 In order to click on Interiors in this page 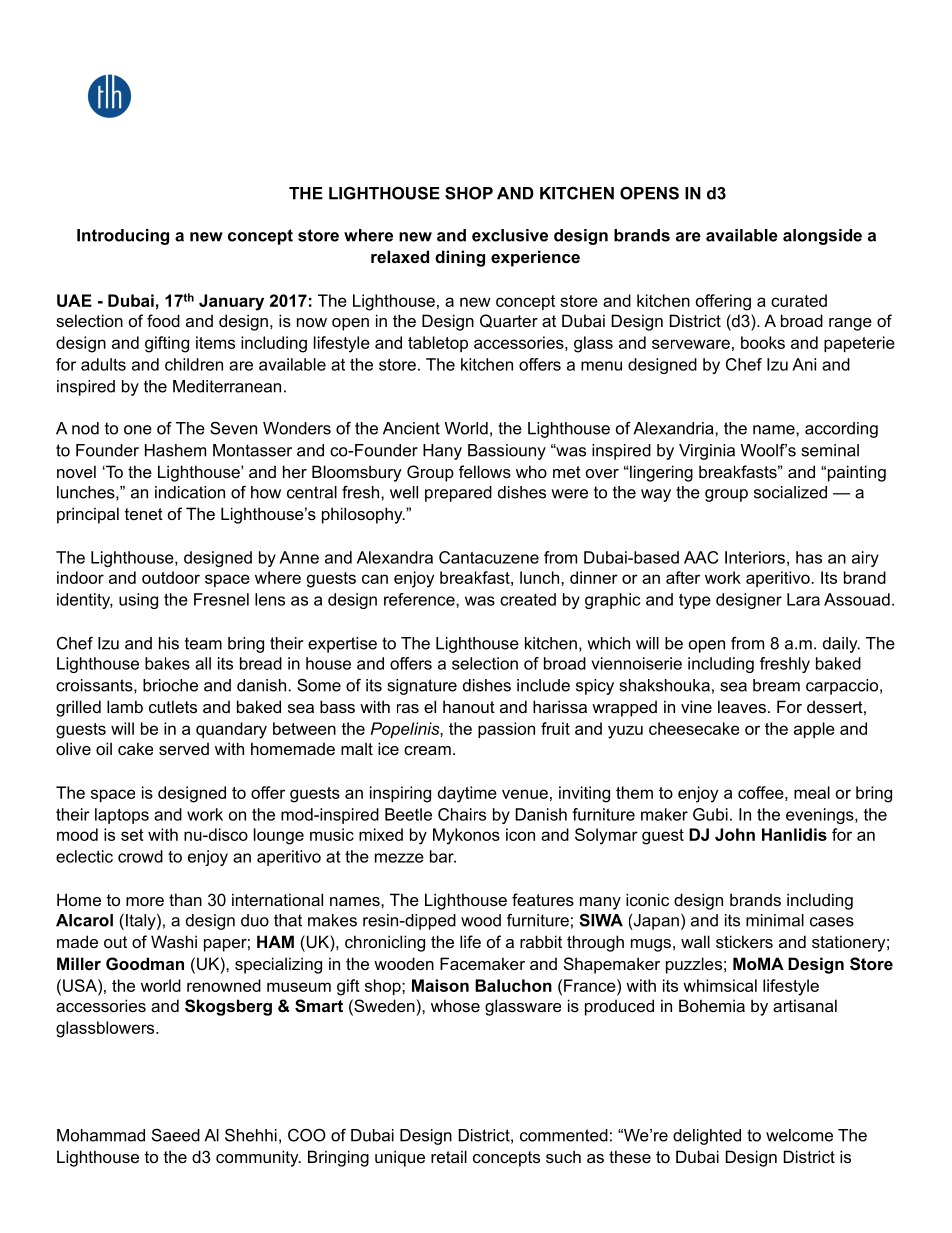, I will do `click(755, 557)`.
